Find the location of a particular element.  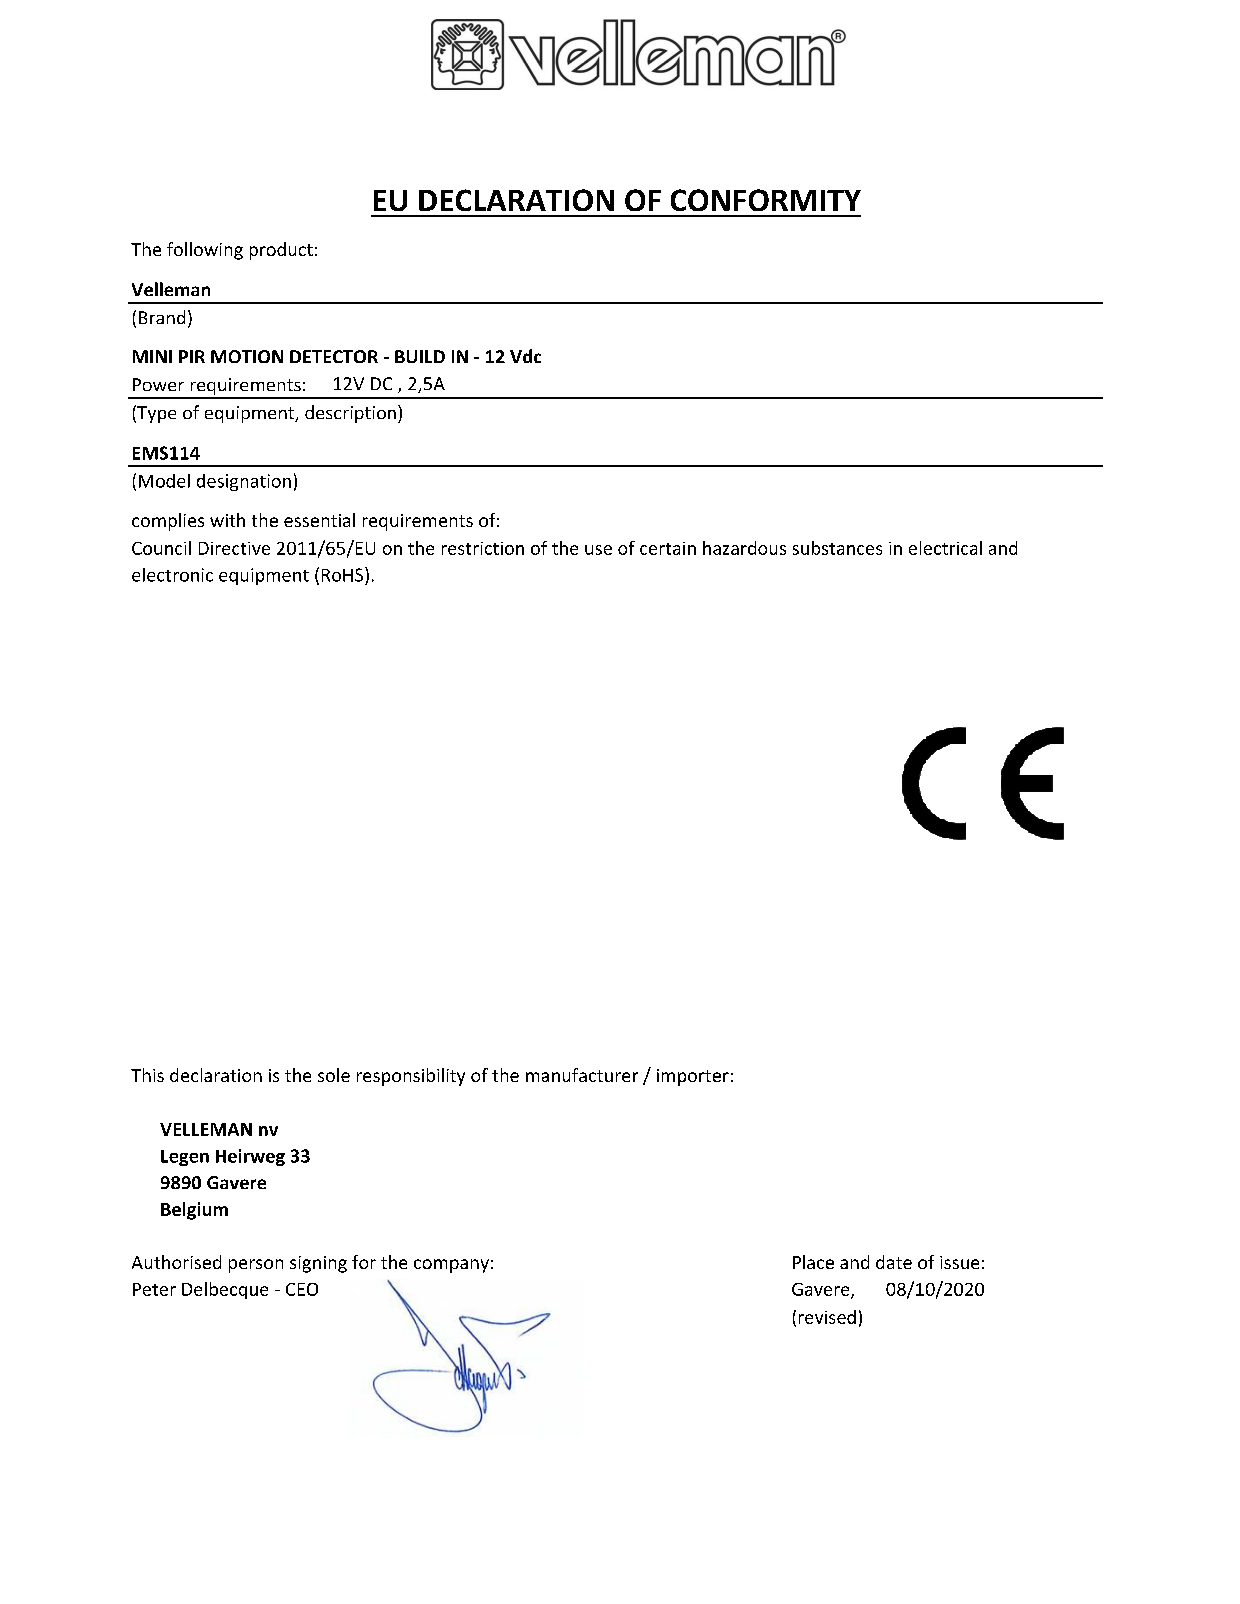

use is located at coordinates (598, 550).
